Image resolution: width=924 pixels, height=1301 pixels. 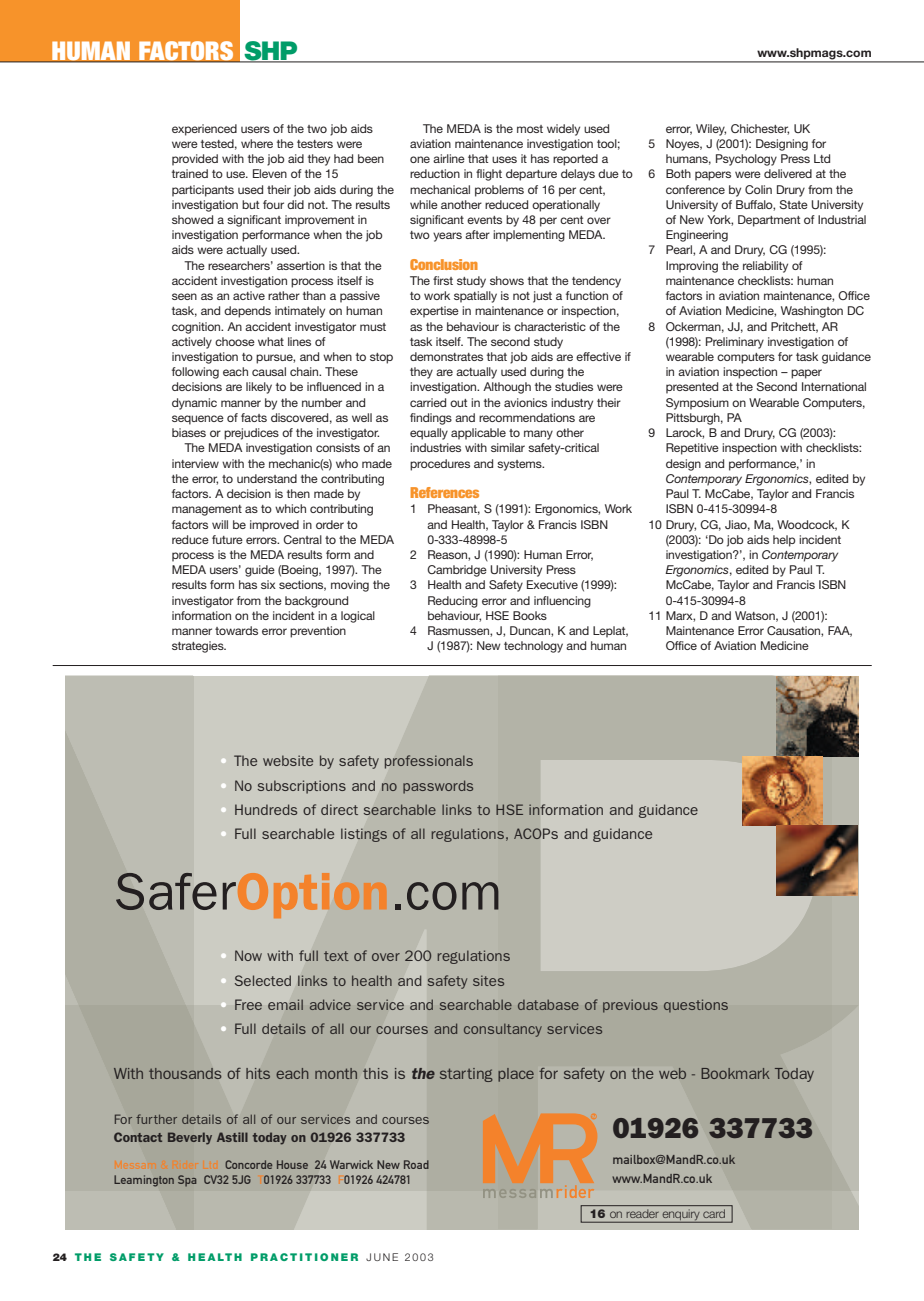 I want to click on uses, so click(x=504, y=159).
